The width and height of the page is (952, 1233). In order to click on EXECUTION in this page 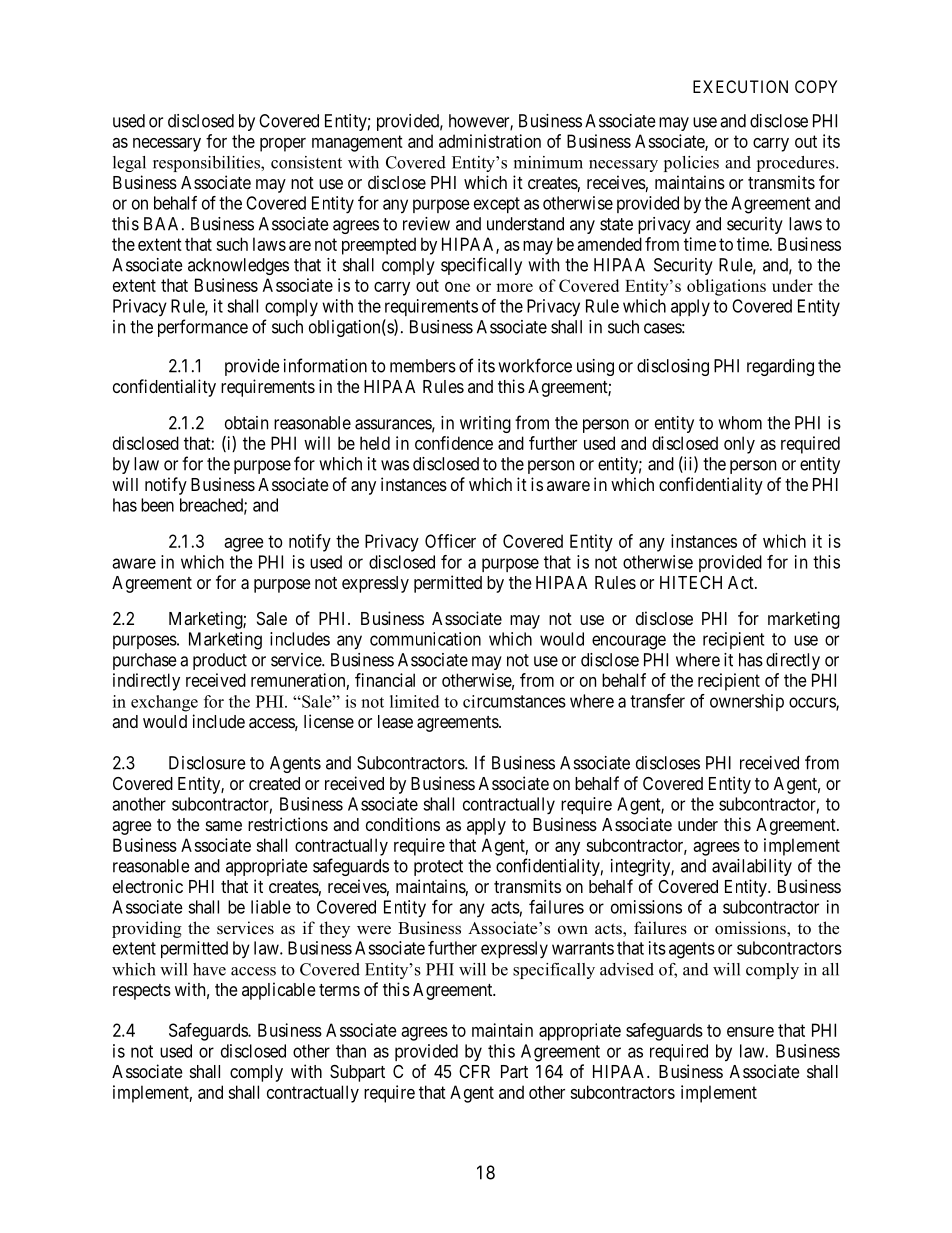, I will do `click(740, 86)`.
